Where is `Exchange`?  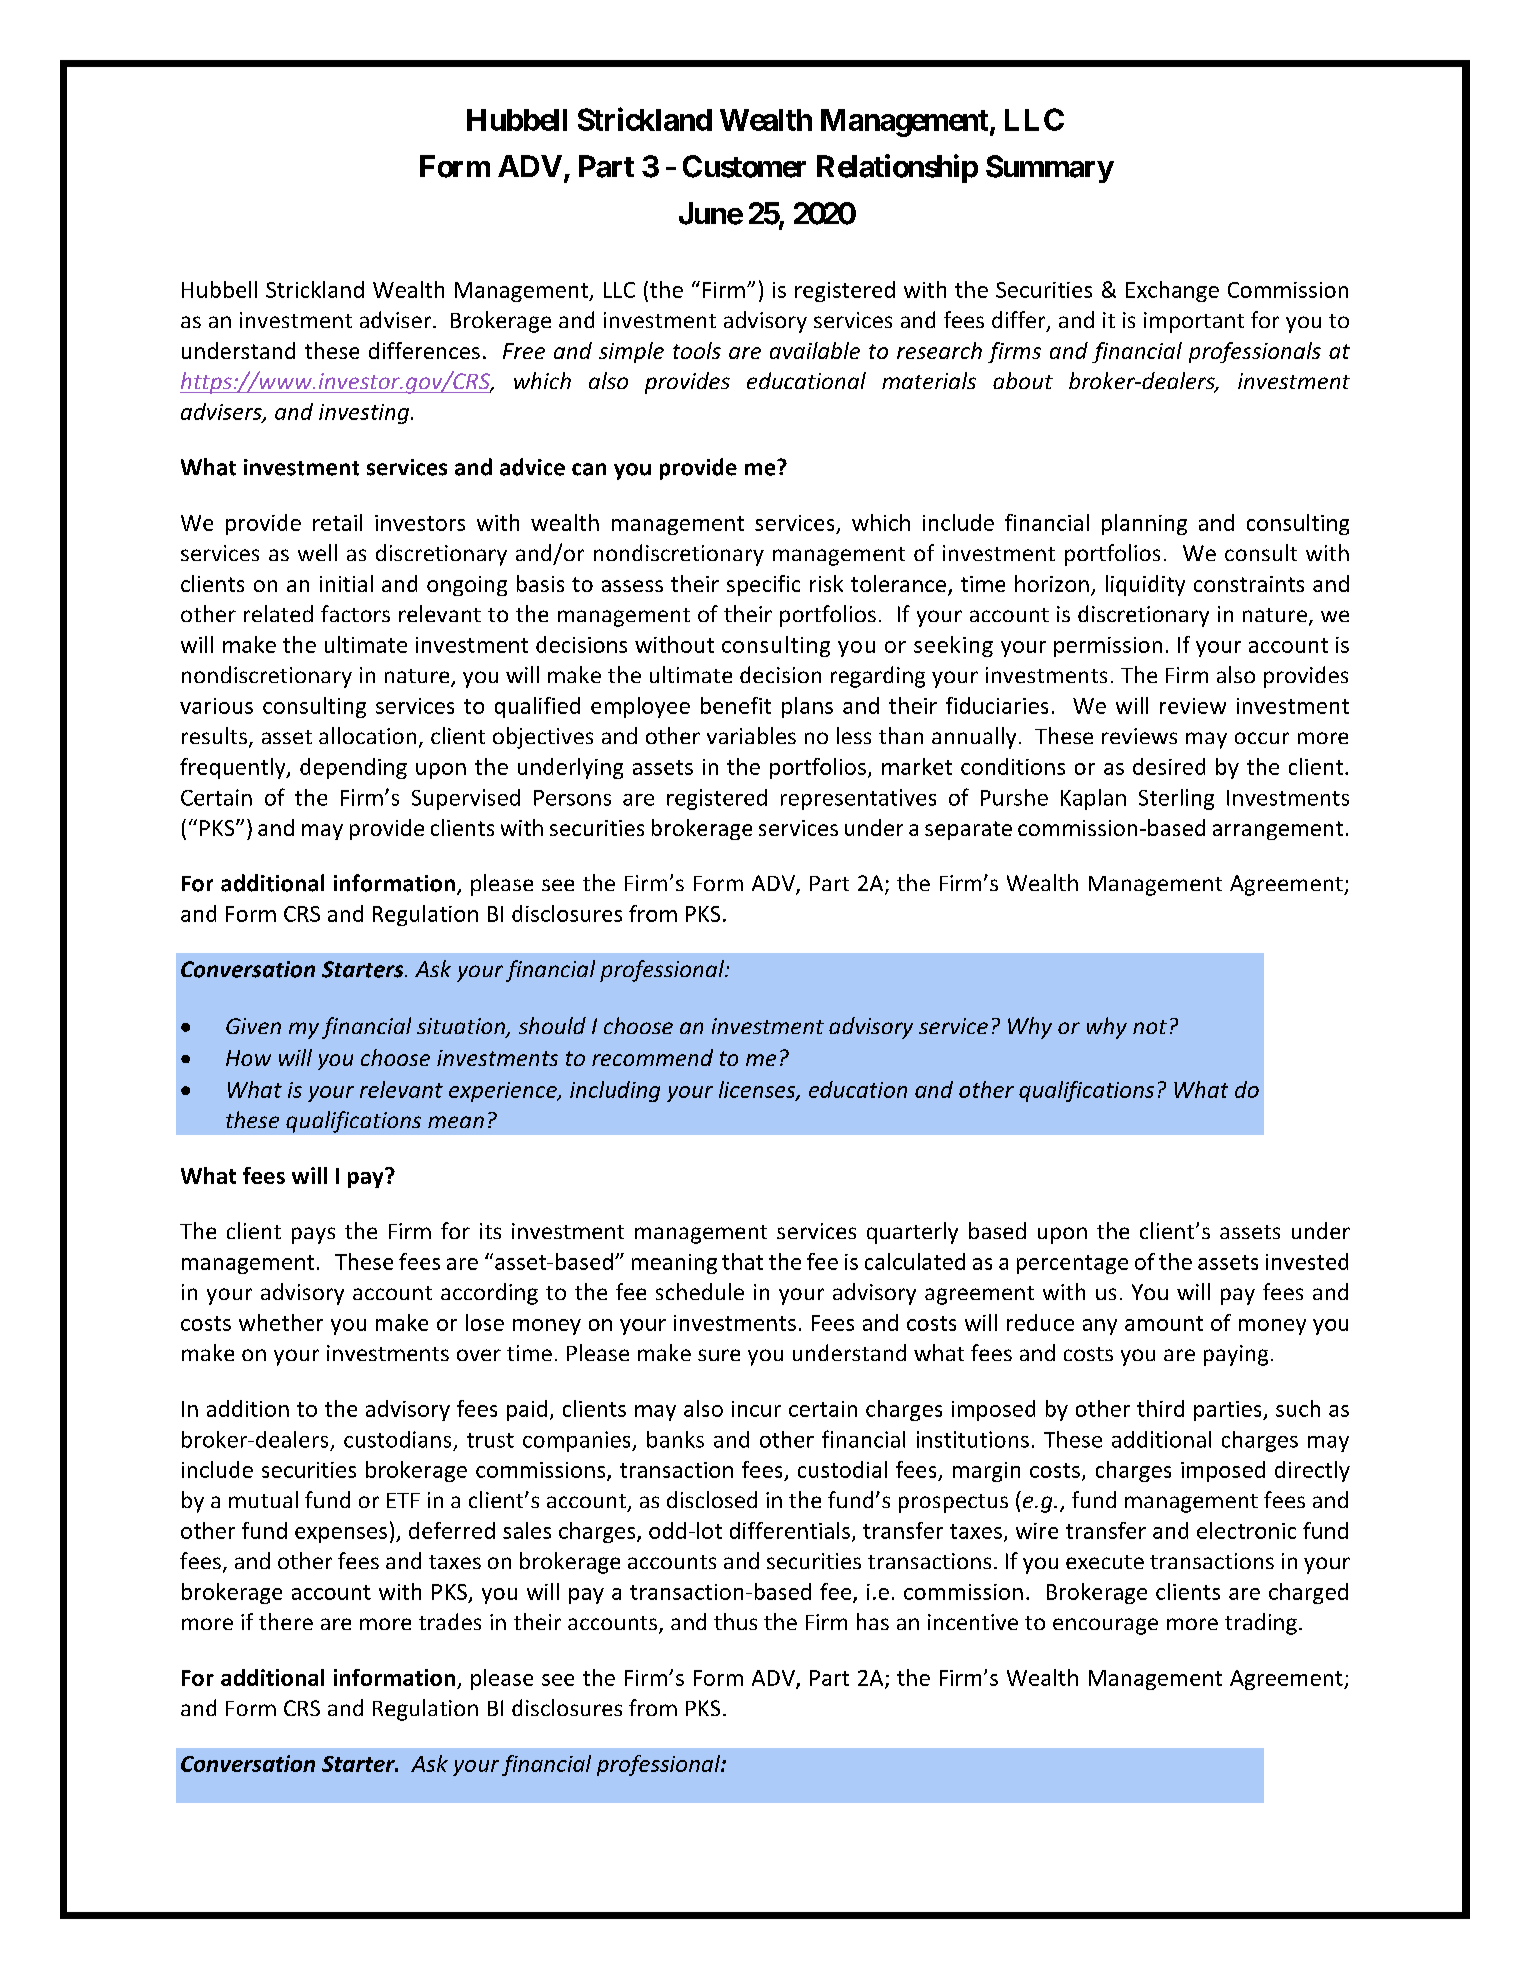 Exchange is located at coordinates (1172, 291).
